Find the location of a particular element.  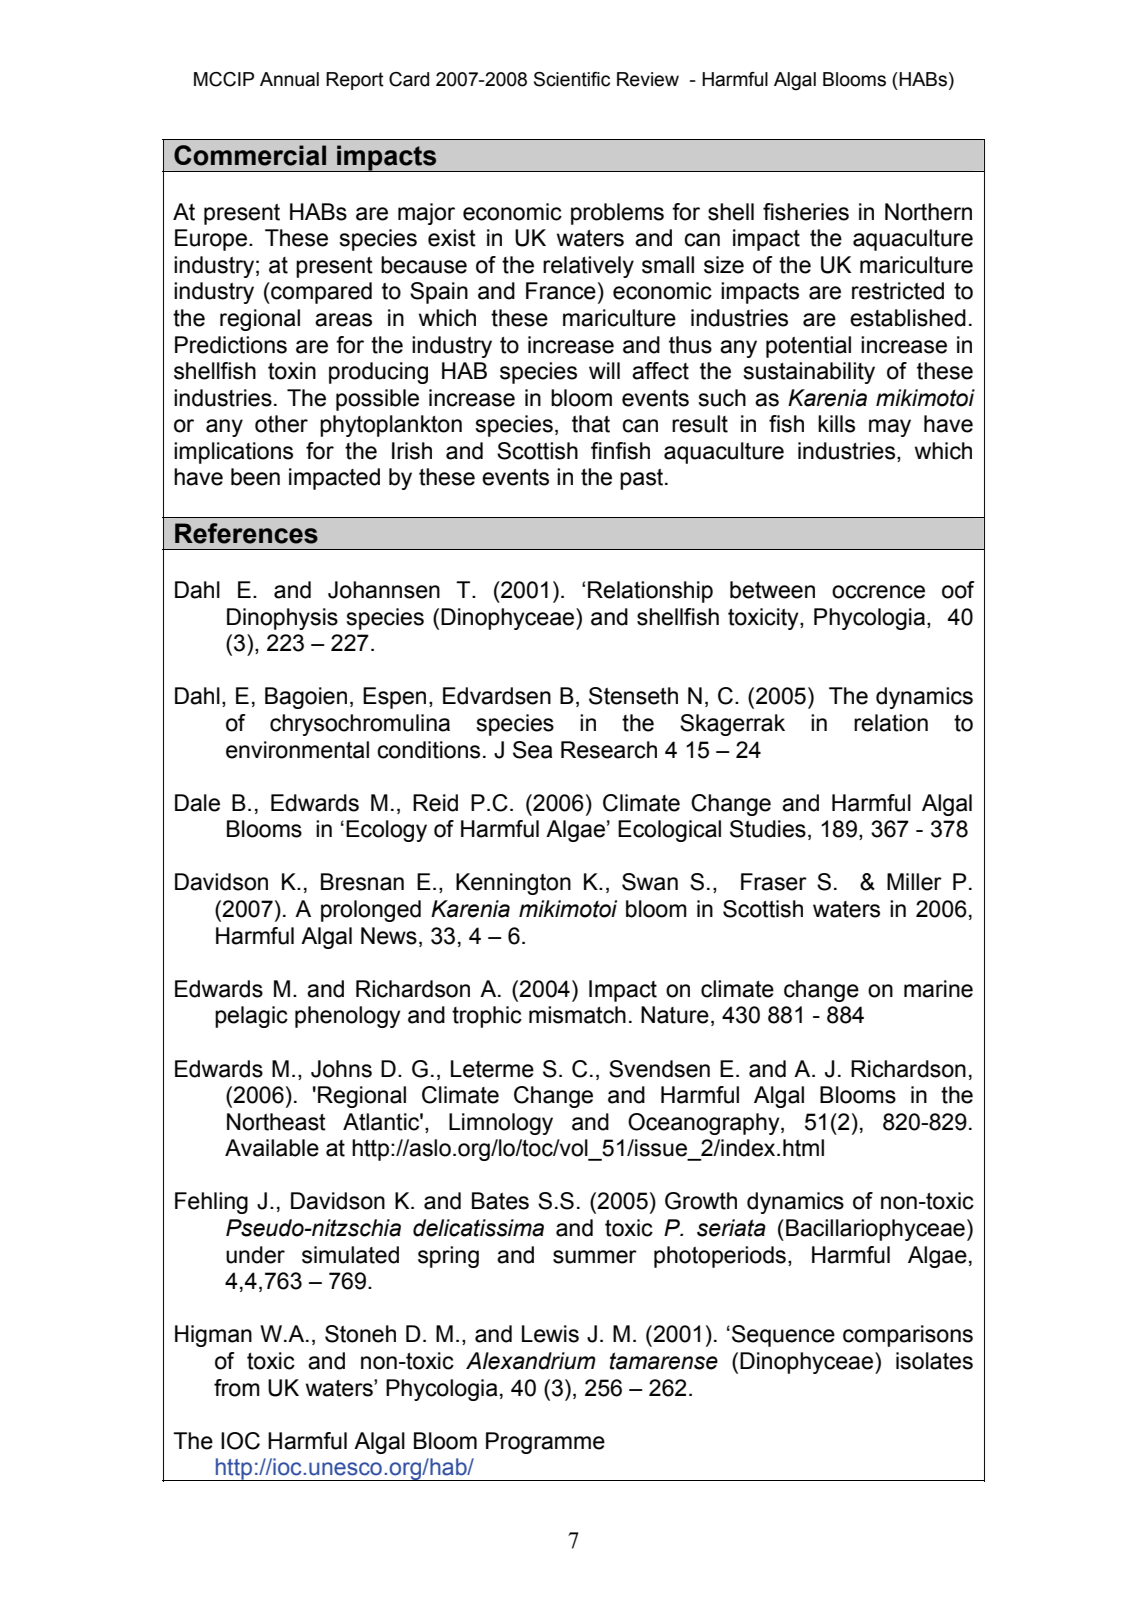

from is located at coordinates (237, 1388).
